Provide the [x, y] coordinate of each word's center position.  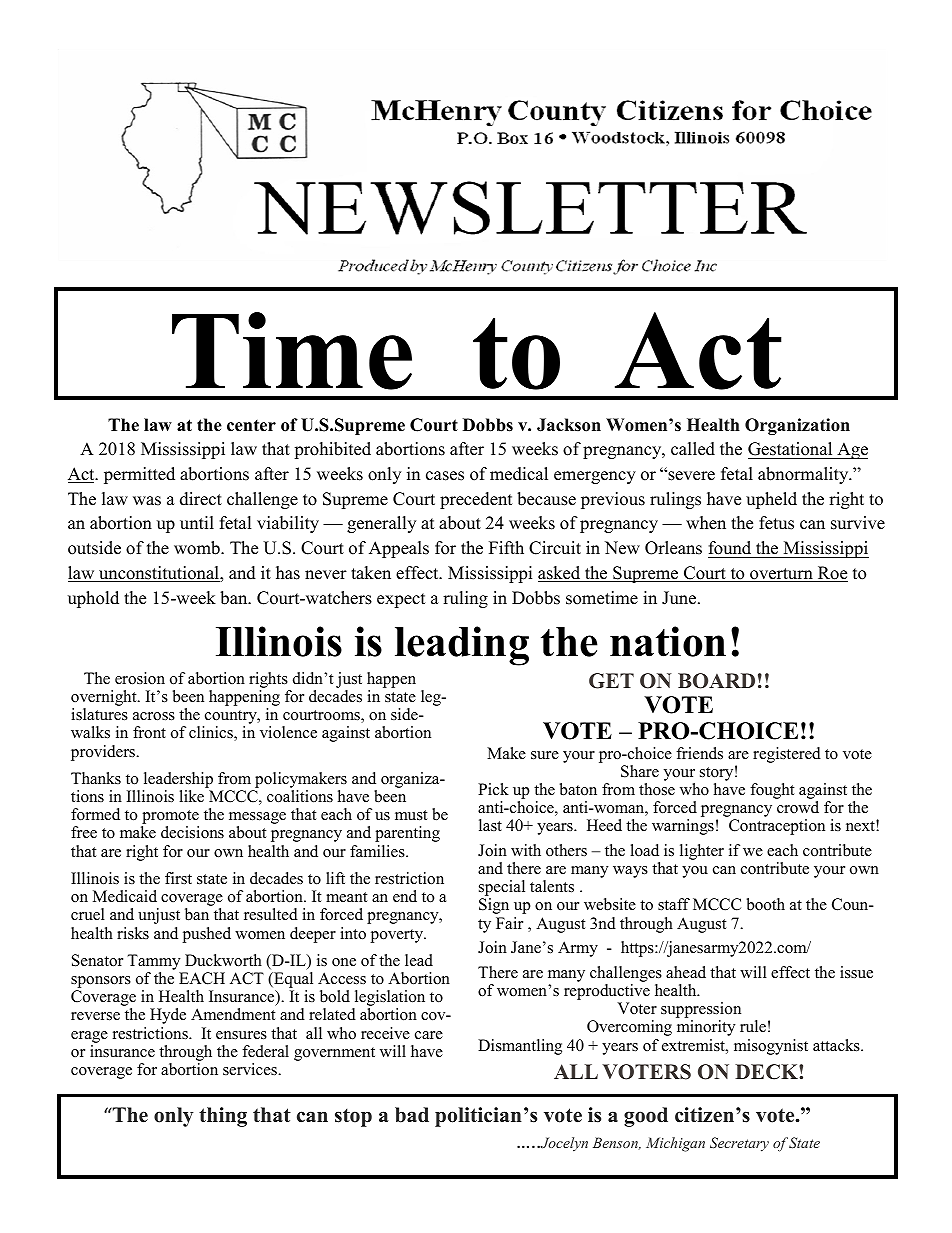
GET [611, 681]
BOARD [716, 681]
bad [412, 1115]
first [178, 878]
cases [445, 476]
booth [766, 904]
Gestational [790, 449]
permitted [139, 475]
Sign [494, 906]
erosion [140, 678]
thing [223, 1117]
